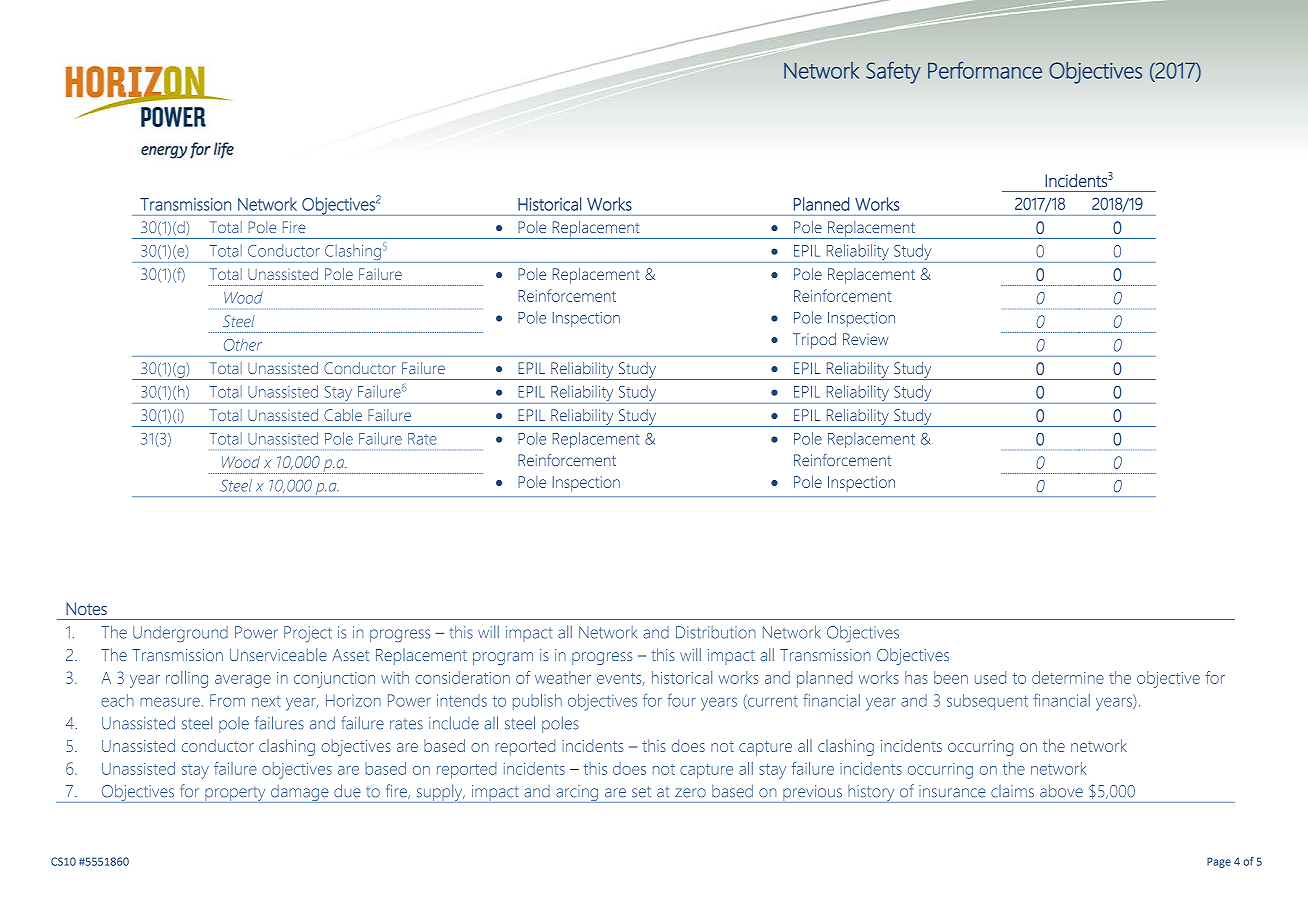 This page has height=924, width=1308. What do you see at coordinates (985, 70) in the page?
I see `Performance` at bounding box center [985, 70].
